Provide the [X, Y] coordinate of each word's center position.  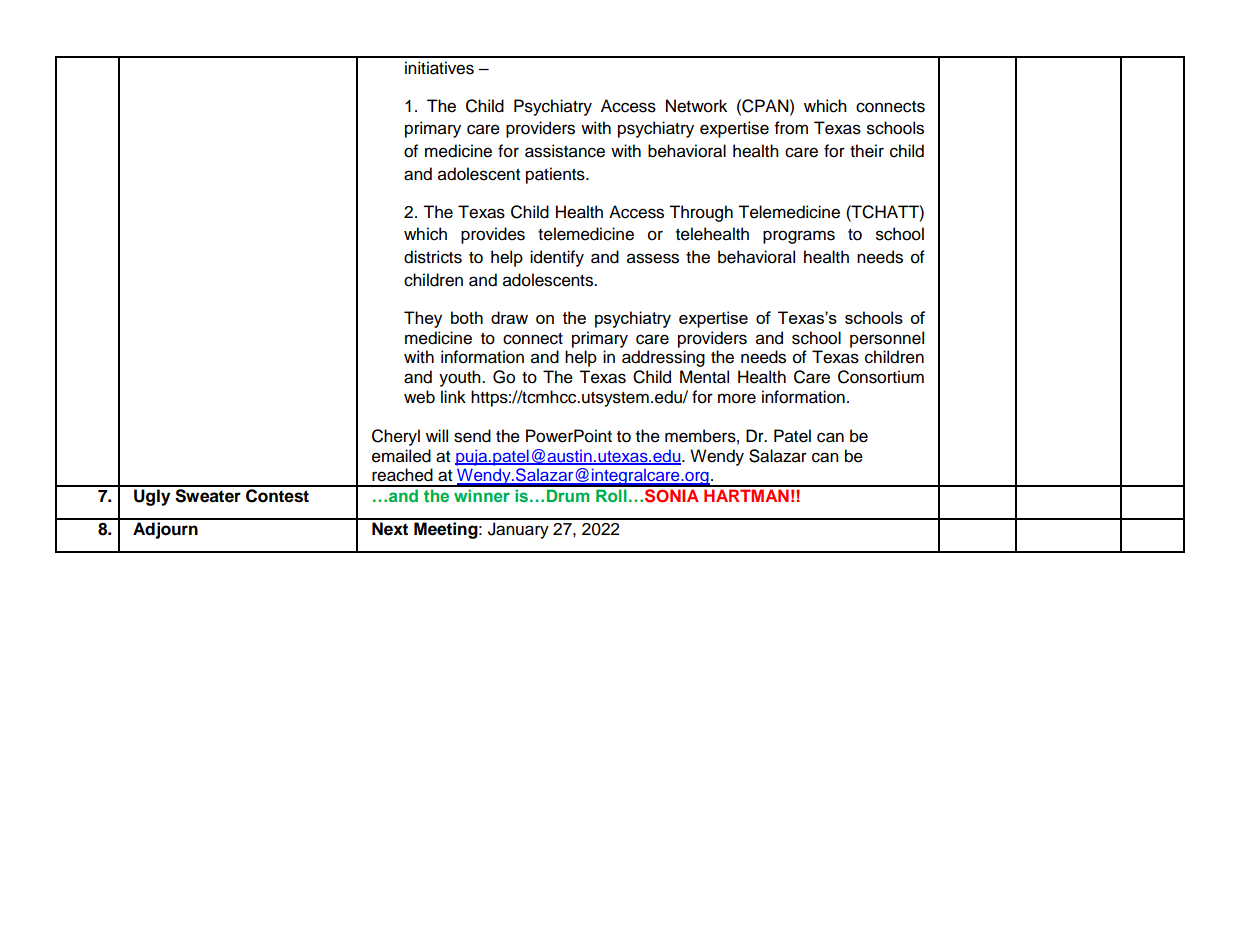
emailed [401, 456]
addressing [663, 358]
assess [653, 258]
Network [696, 106]
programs [799, 237]
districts [433, 257]
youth [461, 378]
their [867, 151]
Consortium [881, 377]
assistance [565, 151]
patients [556, 175]
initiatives [439, 68]
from [791, 128]
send [472, 436]
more [737, 398]
